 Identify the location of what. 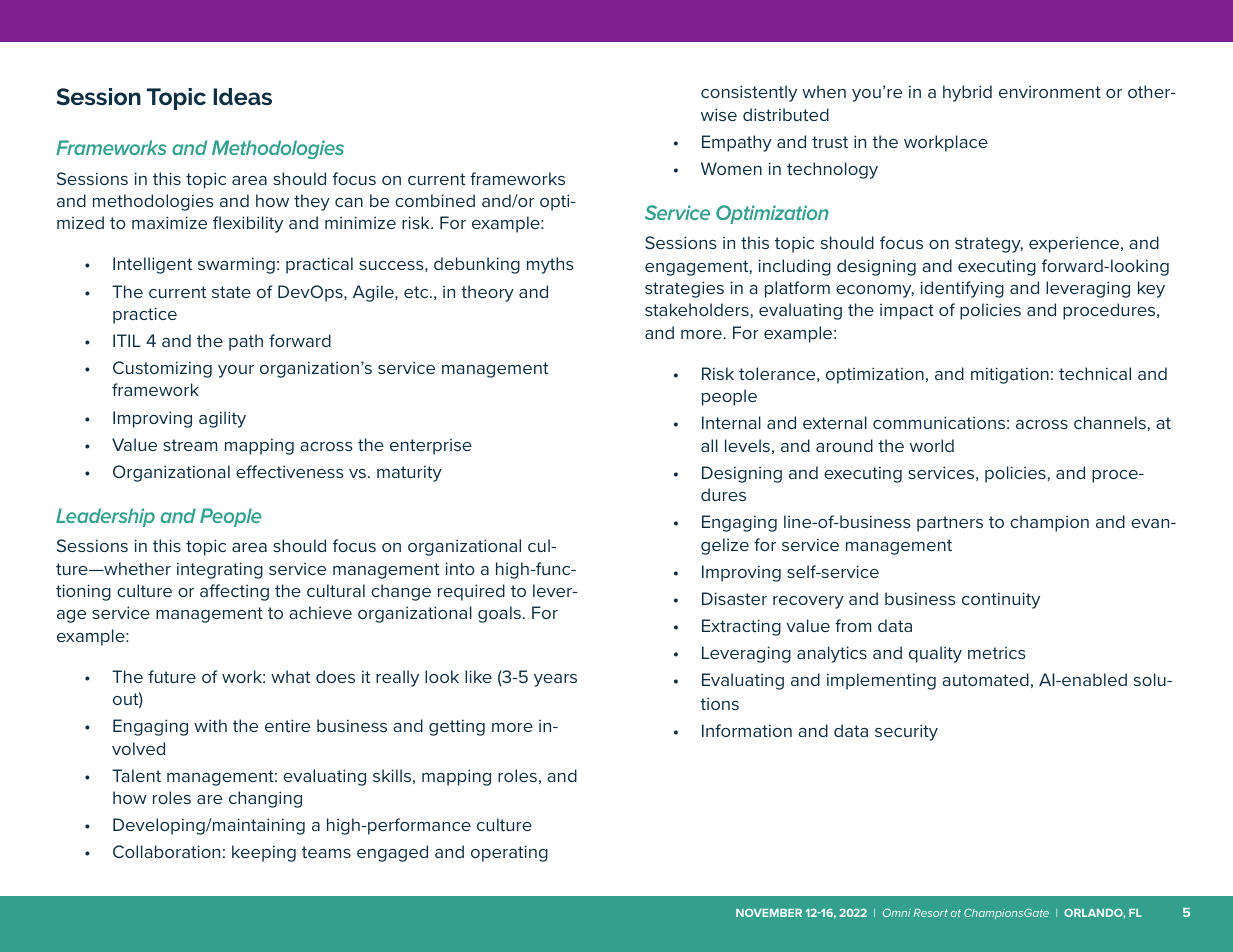
(290, 676).
